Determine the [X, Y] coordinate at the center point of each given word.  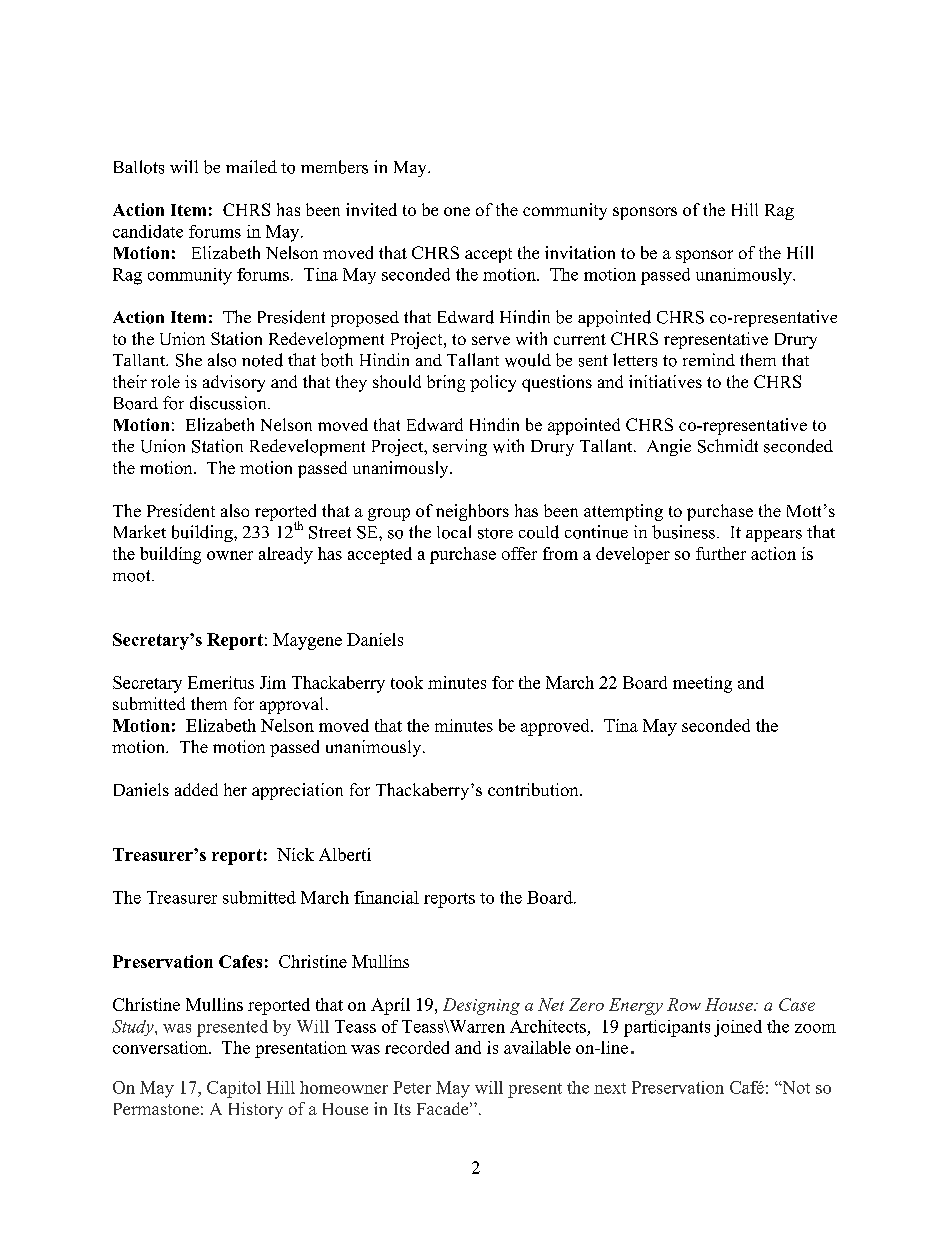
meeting [702, 684]
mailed [251, 166]
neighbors [472, 512]
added [196, 789]
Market [140, 531]
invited [371, 209]
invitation [580, 252]
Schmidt [728, 446]
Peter [412, 1087]
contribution [534, 789]
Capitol [234, 1089]
